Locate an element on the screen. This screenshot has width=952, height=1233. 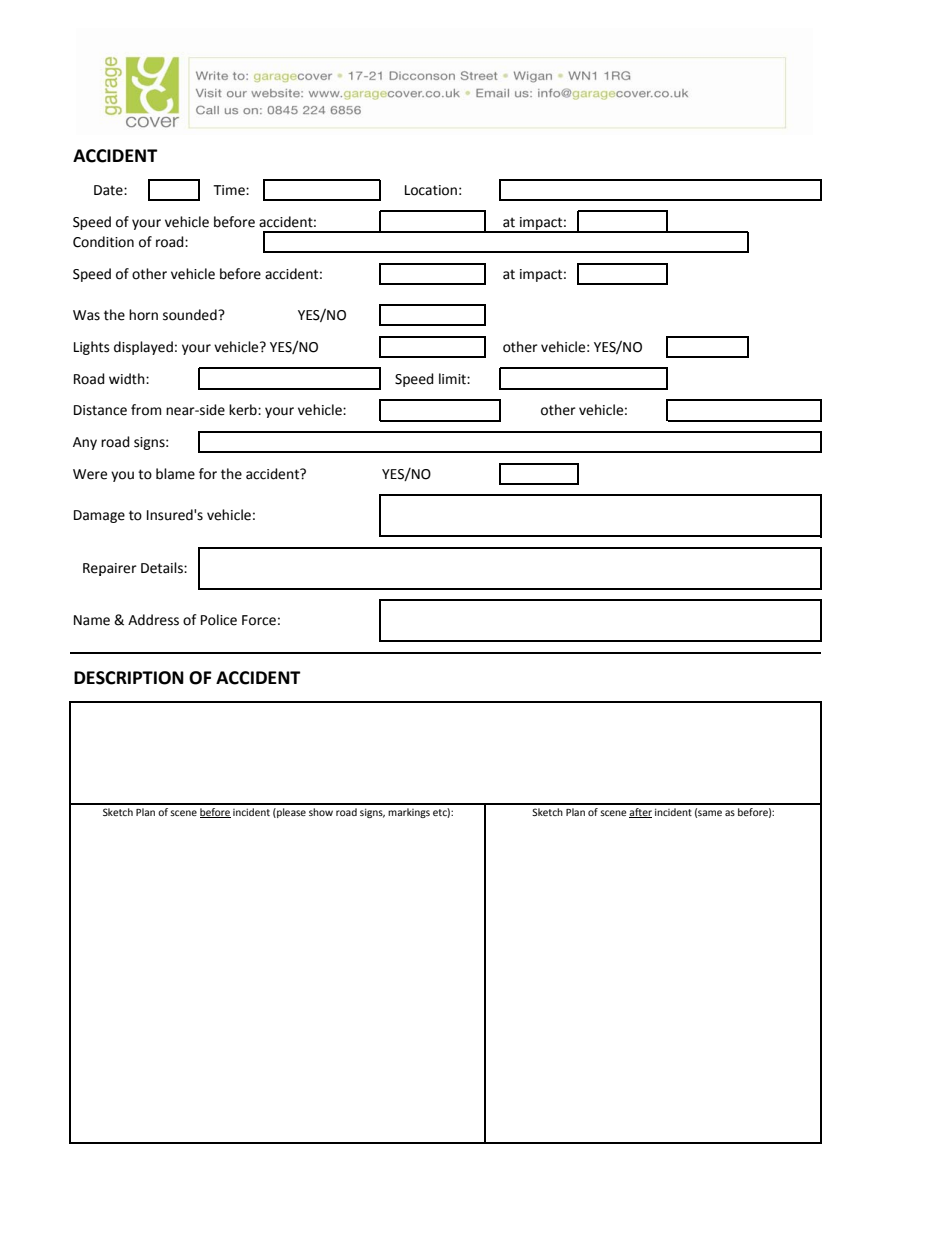
after is located at coordinates (640, 813).
